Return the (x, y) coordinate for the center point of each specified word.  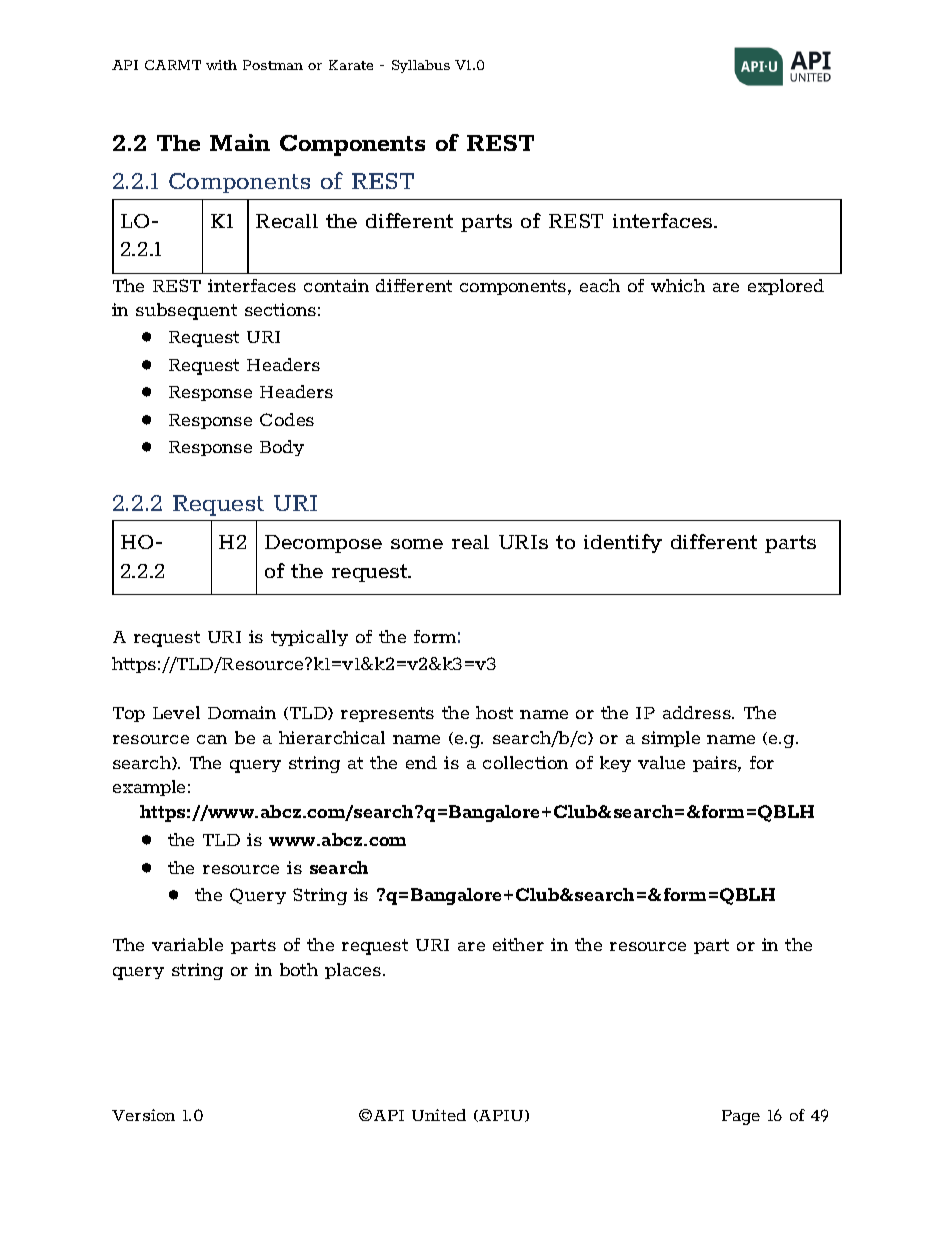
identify (623, 543)
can (212, 739)
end (421, 762)
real (470, 542)
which (678, 285)
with (221, 65)
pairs (716, 764)
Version (143, 1115)
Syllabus (421, 66)
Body (282, 448)
